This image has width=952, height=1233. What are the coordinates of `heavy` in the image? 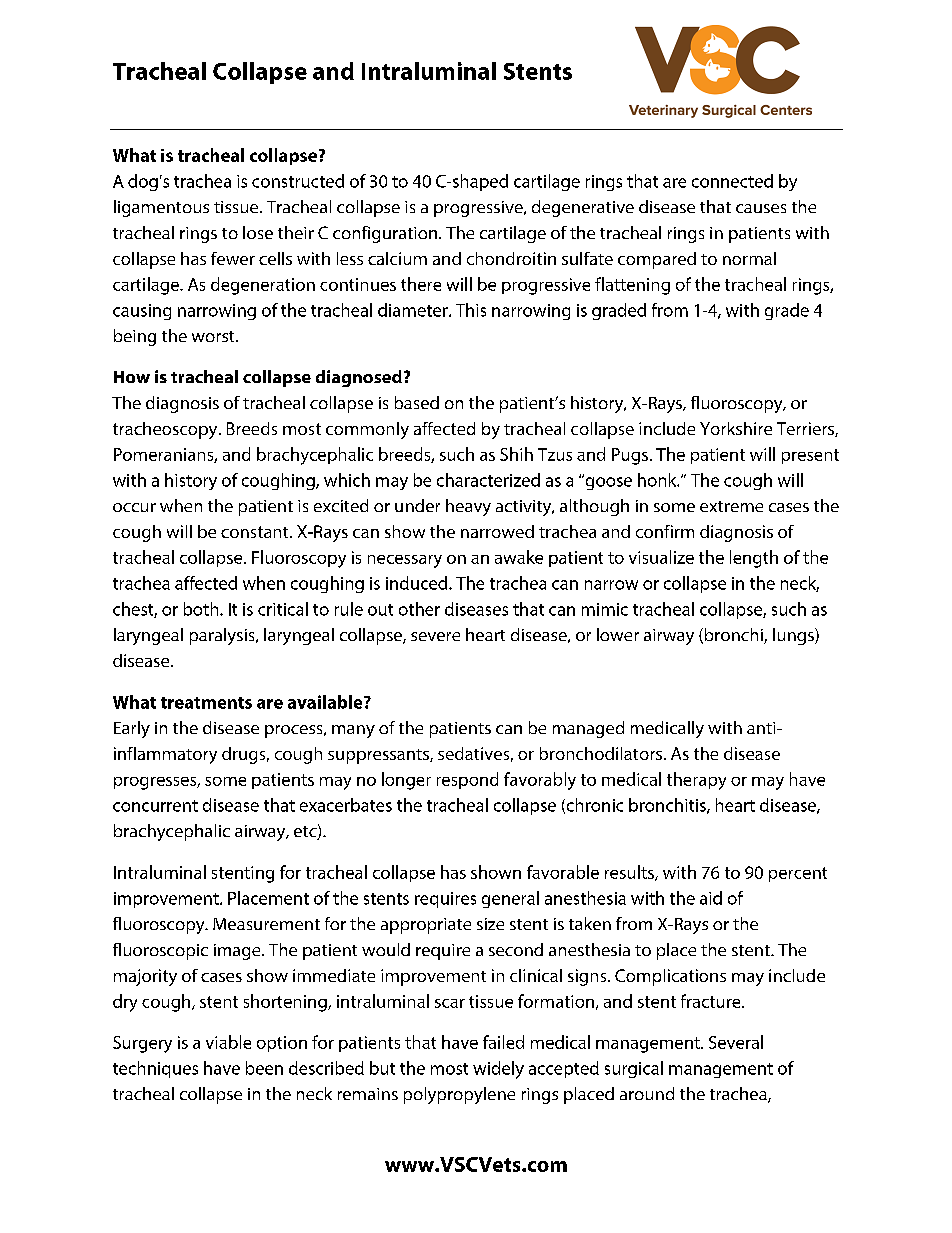 It's located at (468, 507).
